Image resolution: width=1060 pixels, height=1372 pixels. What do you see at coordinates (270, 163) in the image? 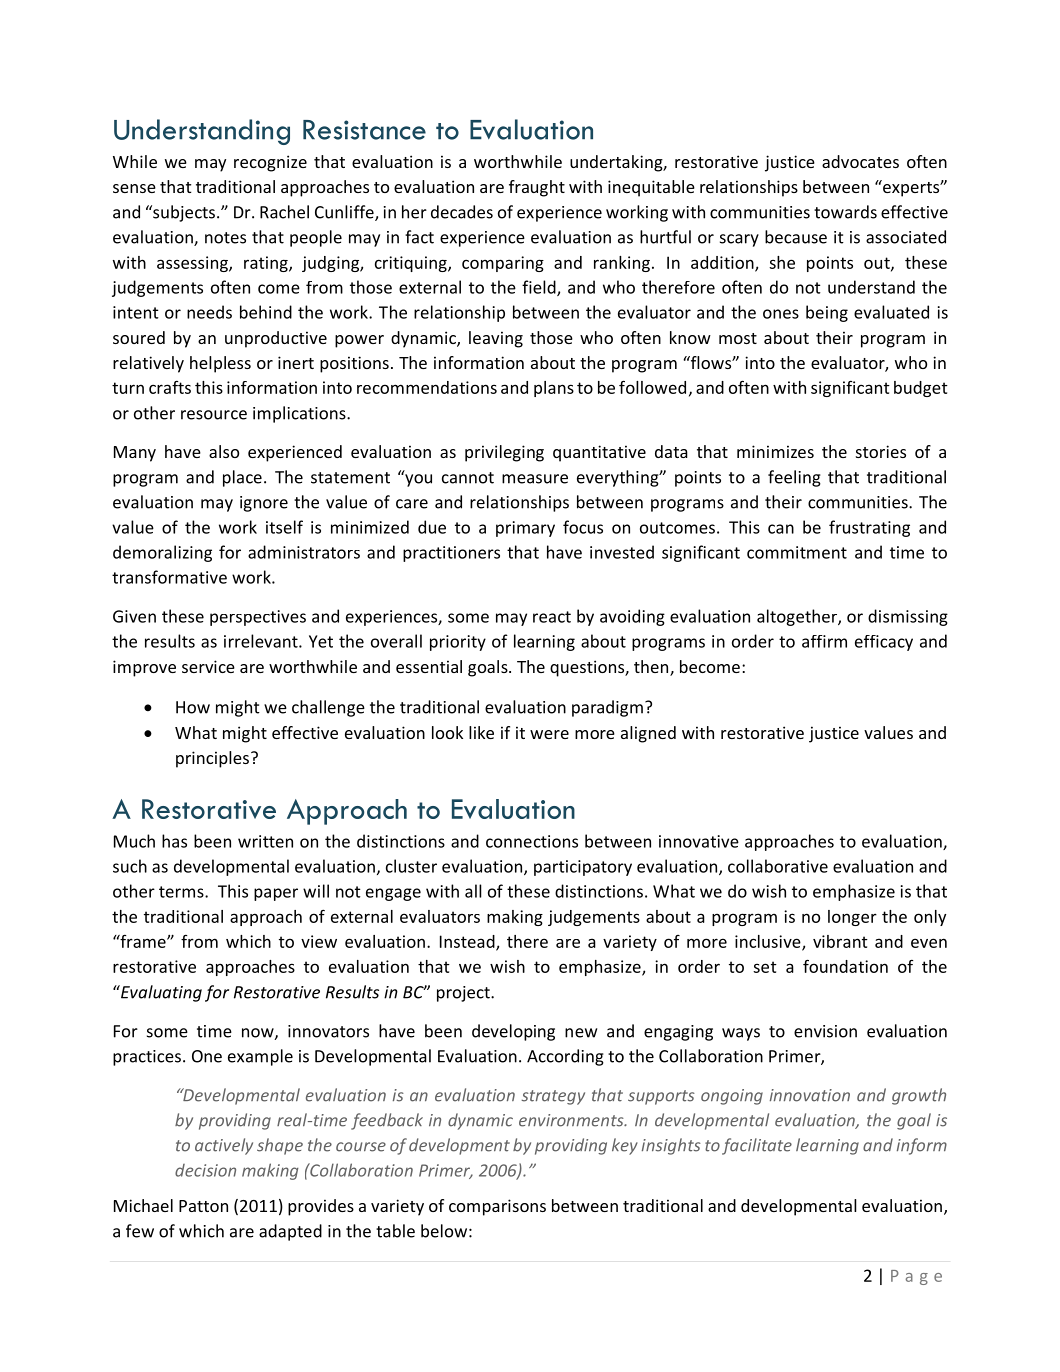
I see `recognize` at bounding box center [270, 163].
